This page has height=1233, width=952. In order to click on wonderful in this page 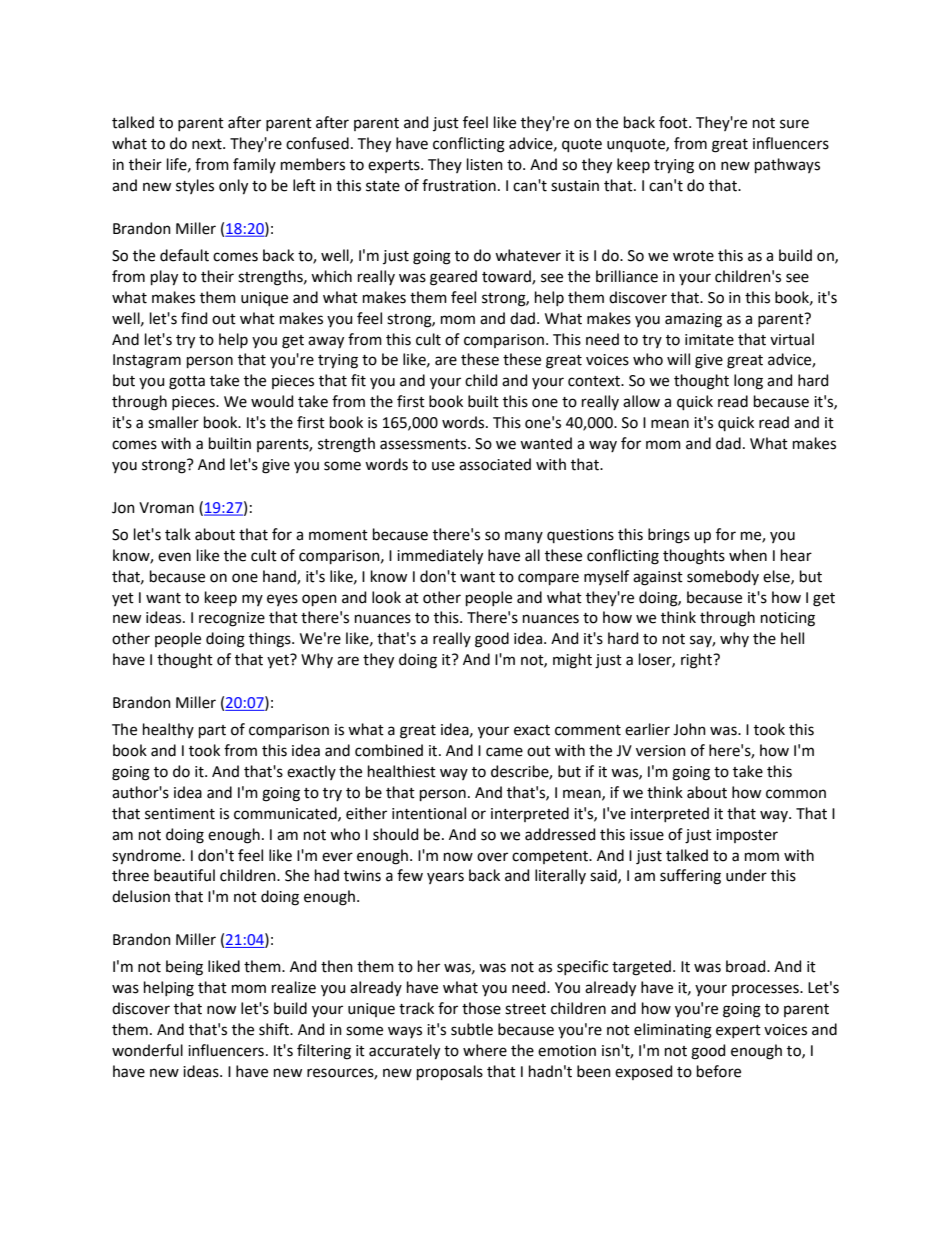, I will do `click(147, 1050)`.
